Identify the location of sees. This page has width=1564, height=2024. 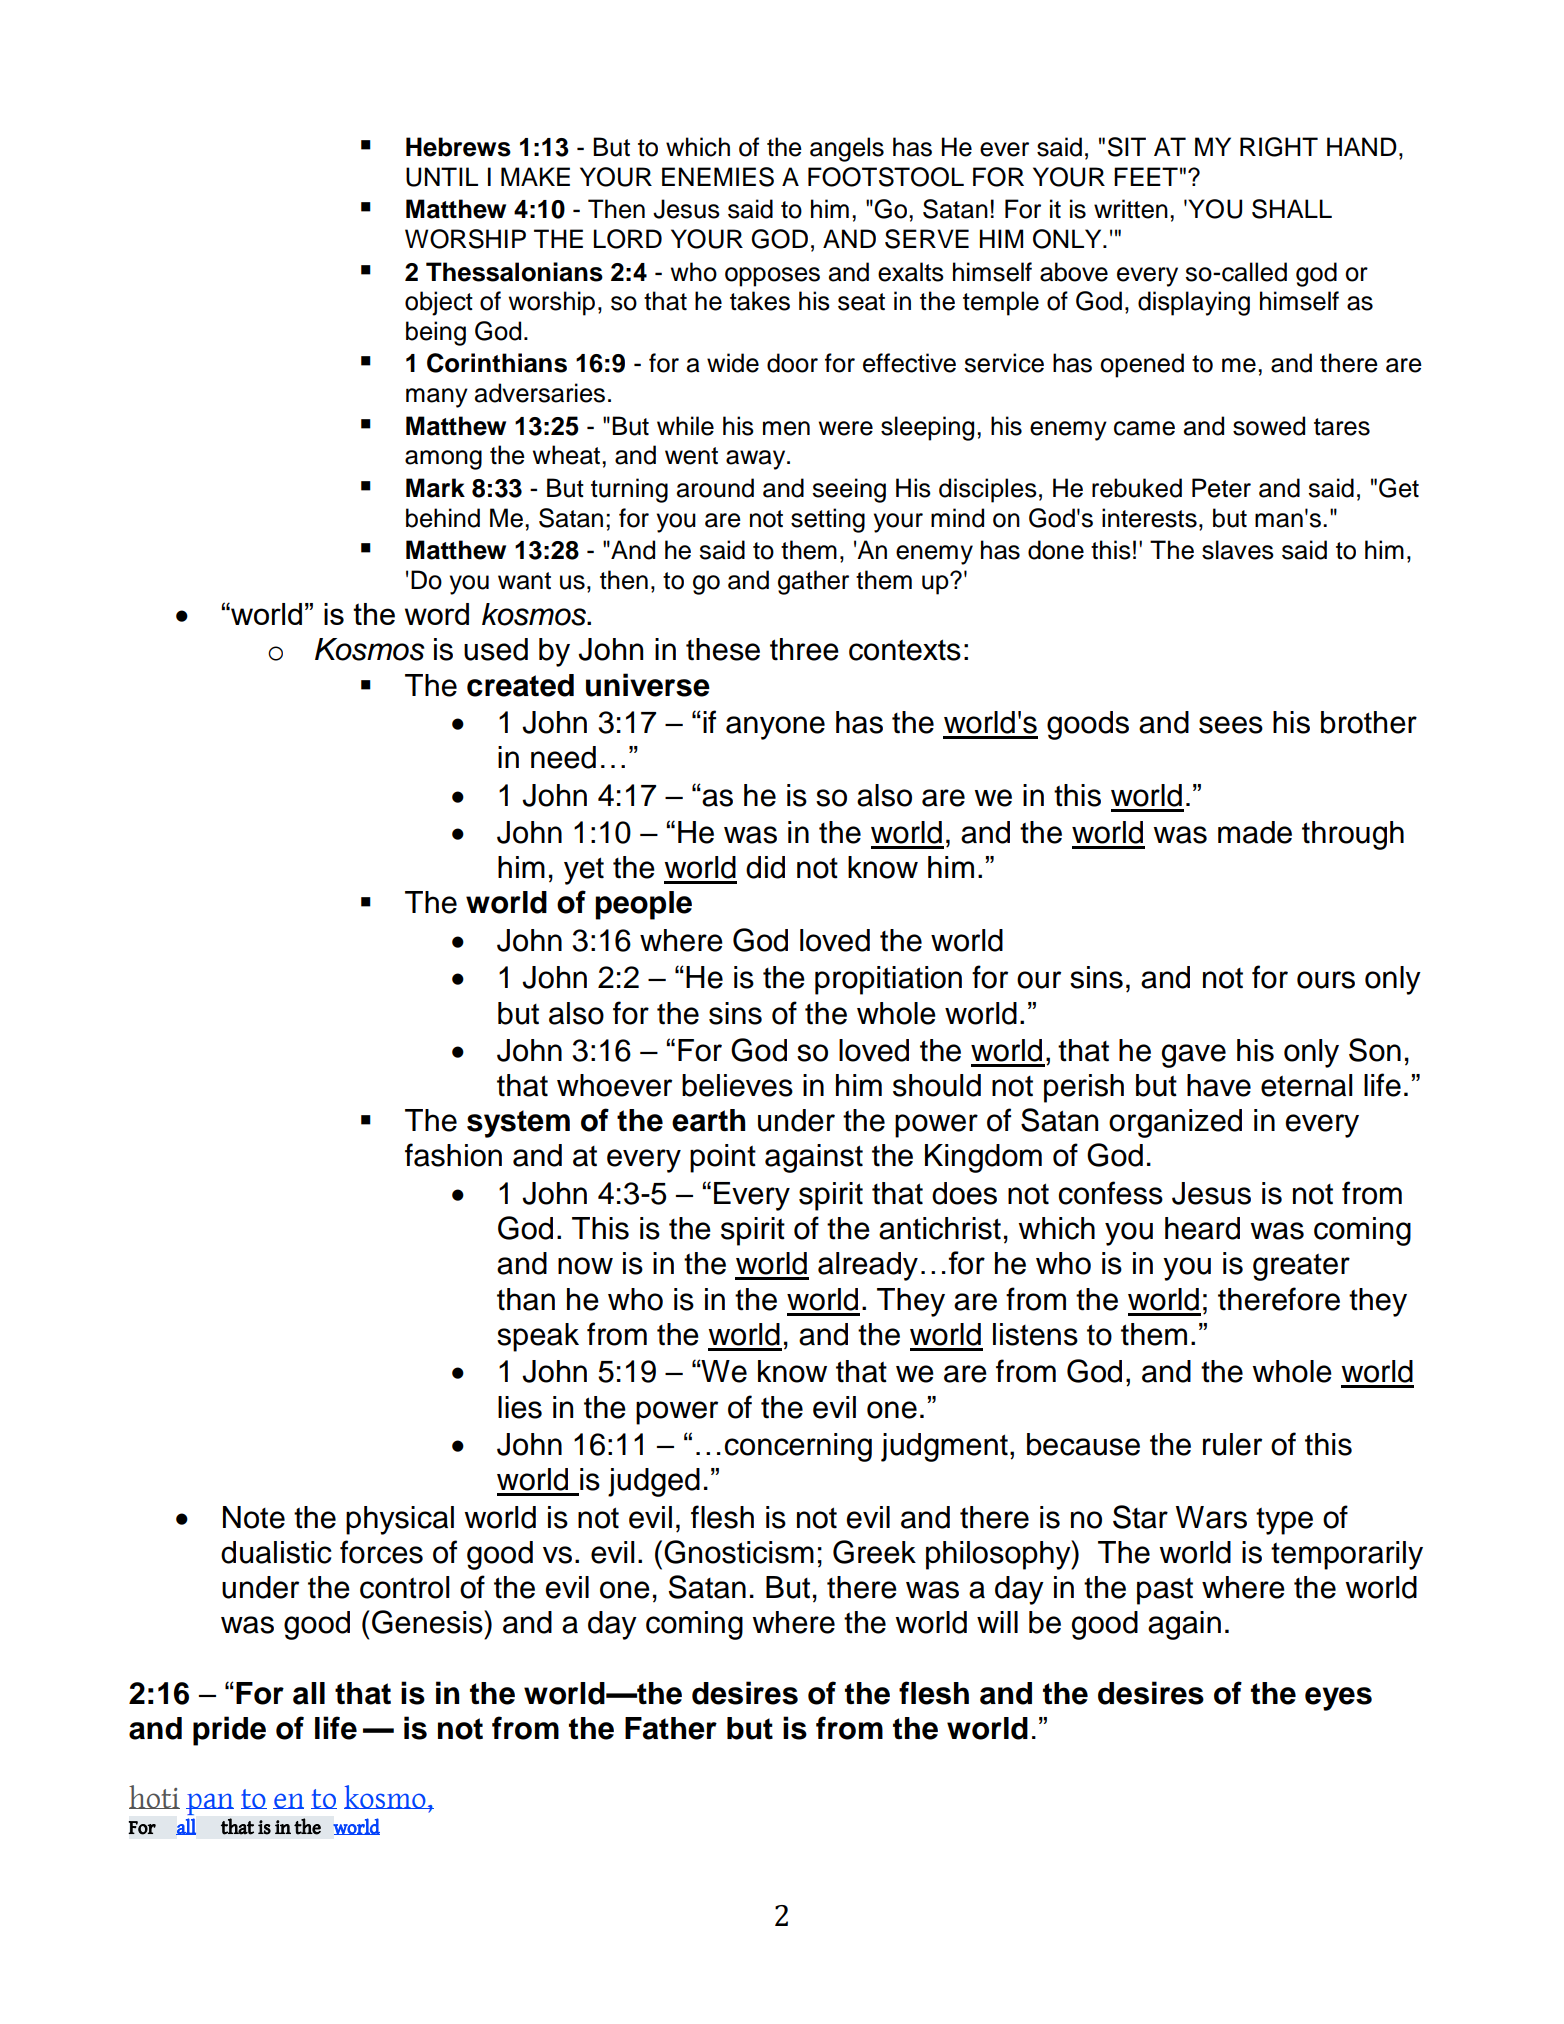
(1231, 725).
